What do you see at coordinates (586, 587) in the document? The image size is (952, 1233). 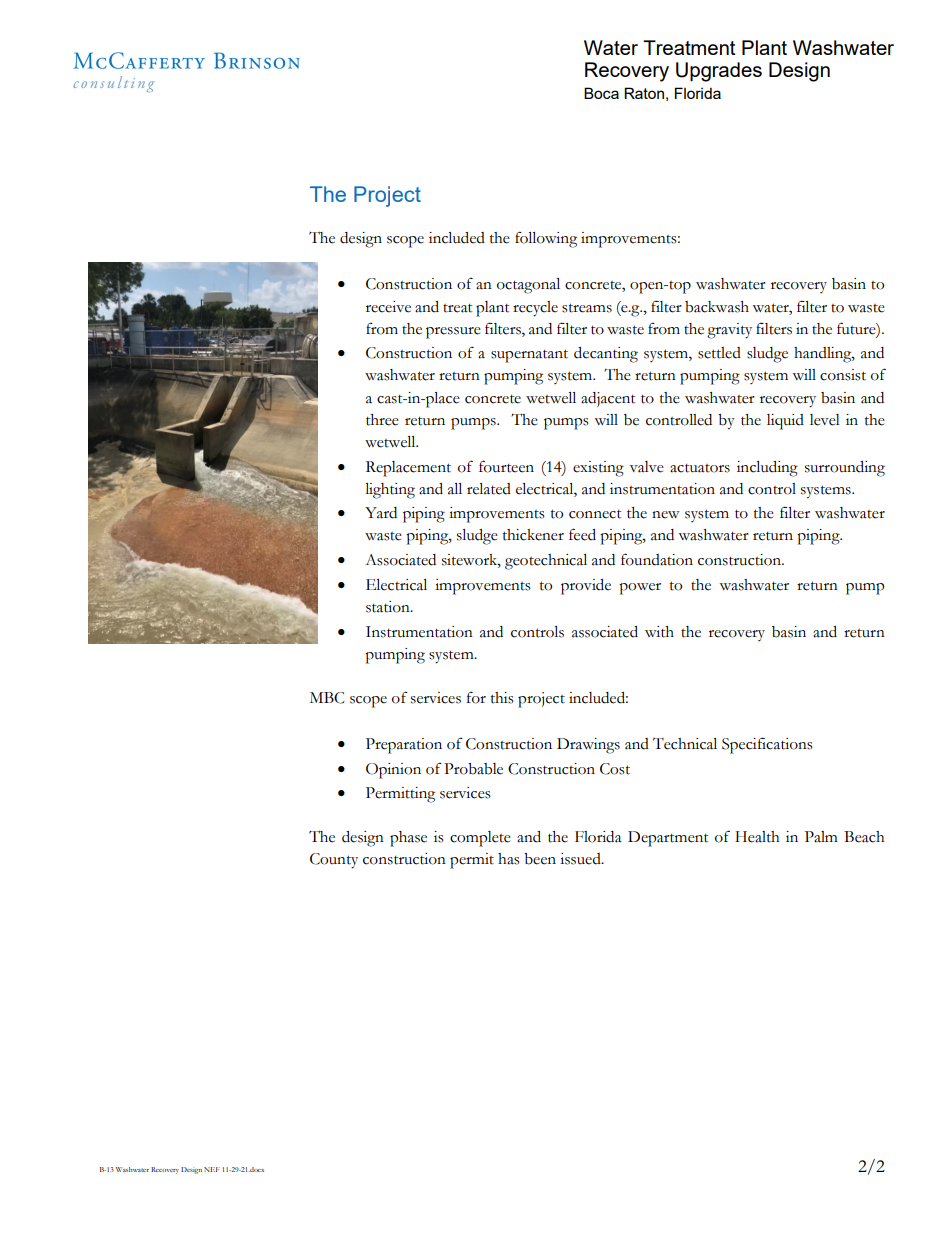 I see `provide` at bounding box center [586, 587].
